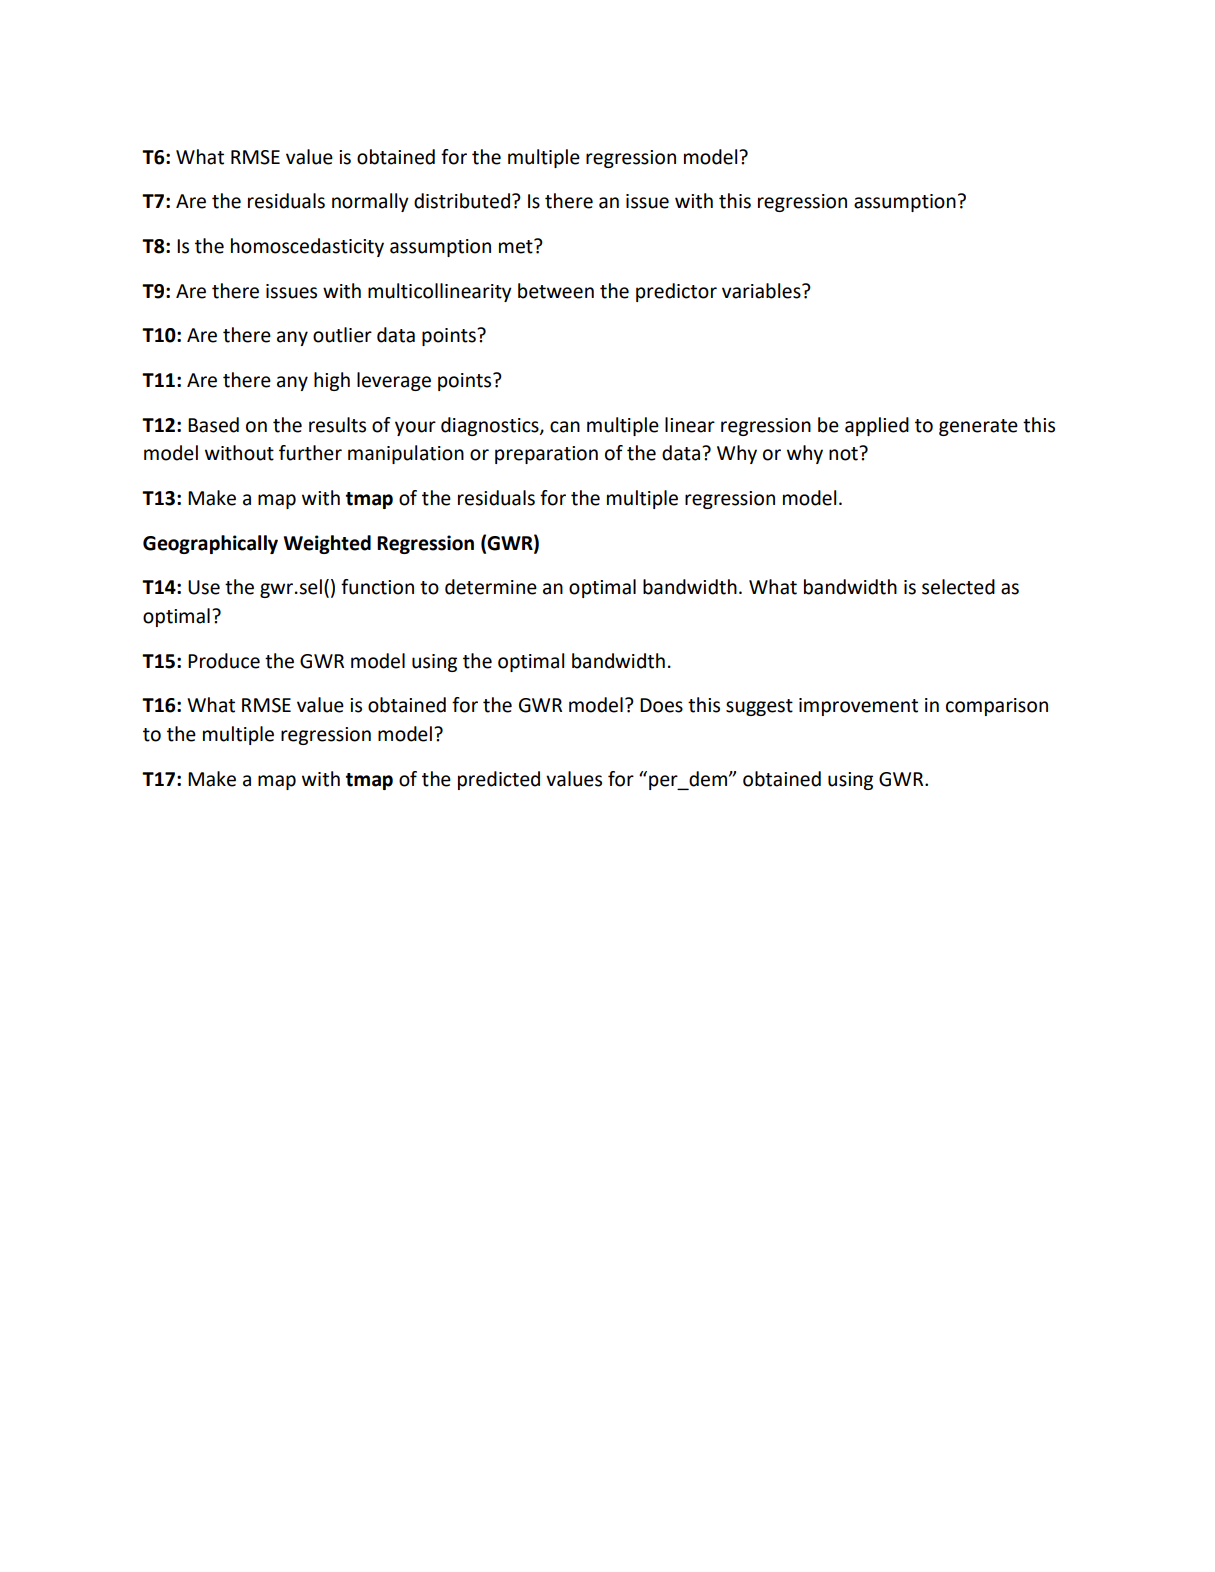 The height and width of the page is (1572, 1215). Describe the element at coordinates (661, 705) in the page. I see `Does` at that location.
